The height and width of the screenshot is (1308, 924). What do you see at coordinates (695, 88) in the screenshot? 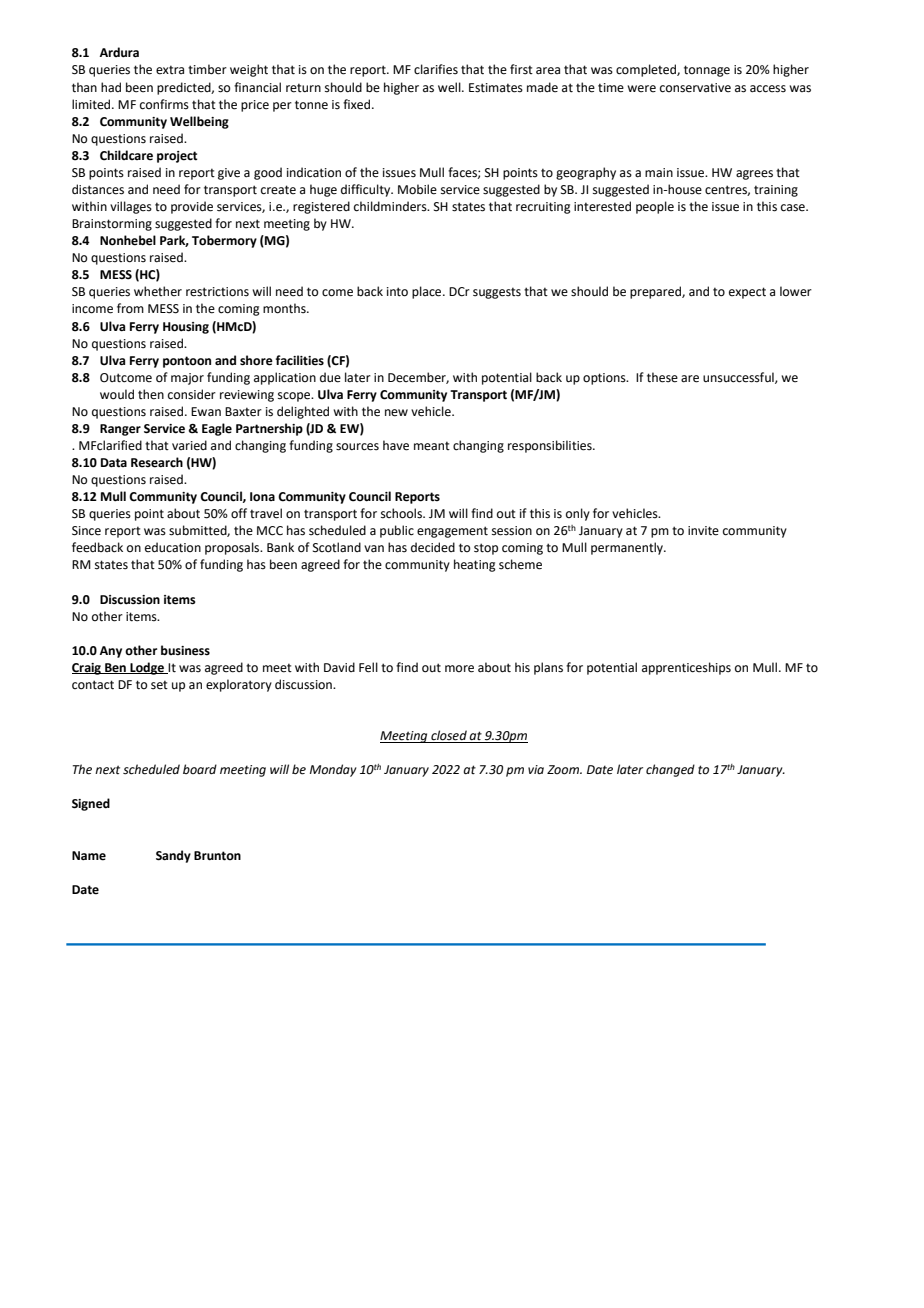
I see `conservative` at bounding box center [695, 88].
